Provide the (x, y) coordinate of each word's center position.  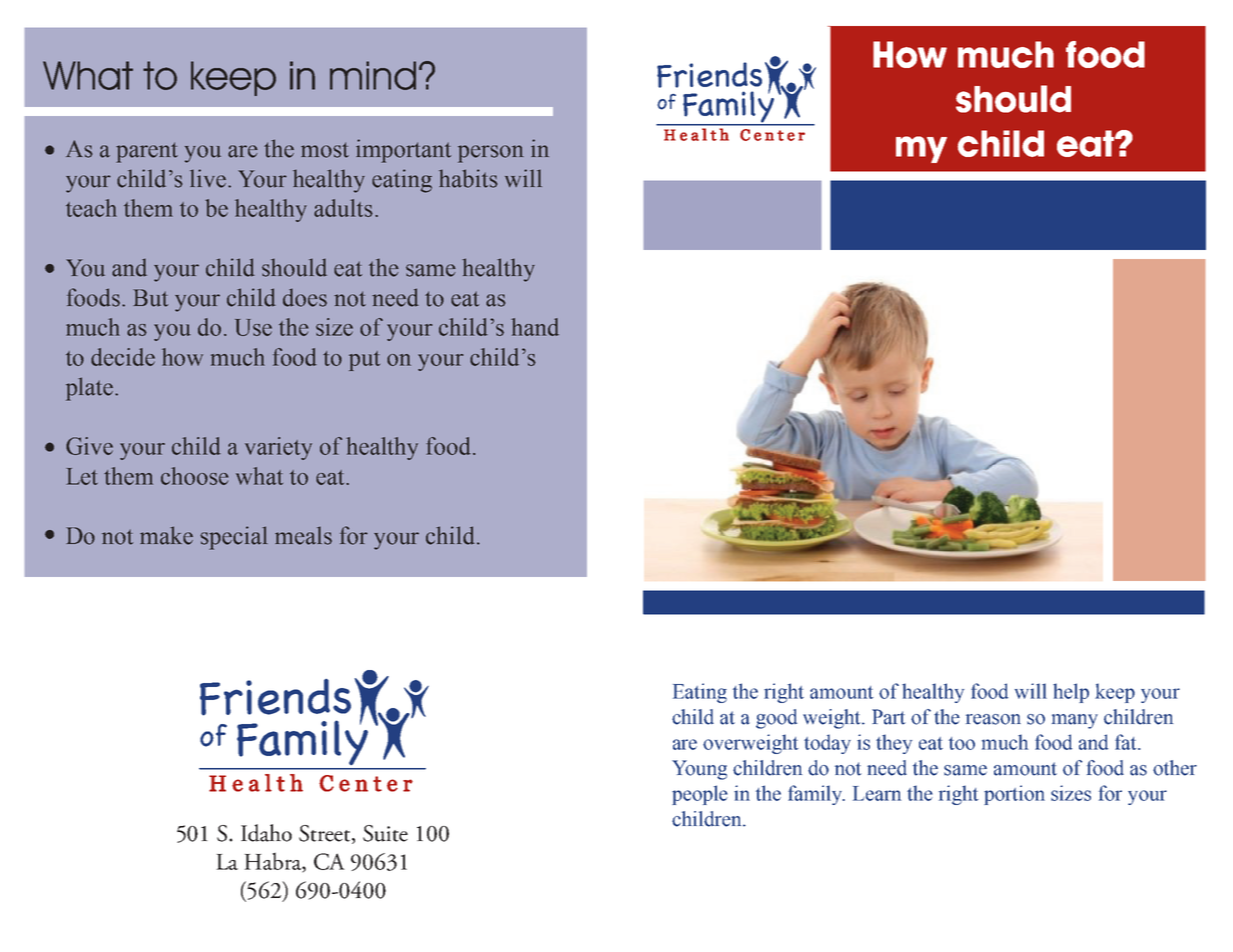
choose (194, 476)
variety (278, 448)
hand (535, 327)
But (150, 298)
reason (993, 719)
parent (147, 152)
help (1071, 693)
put (364, 361)
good (776, 719)
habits (468, 178)
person (491, 154)
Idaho (266, 833)
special (234, 538)
